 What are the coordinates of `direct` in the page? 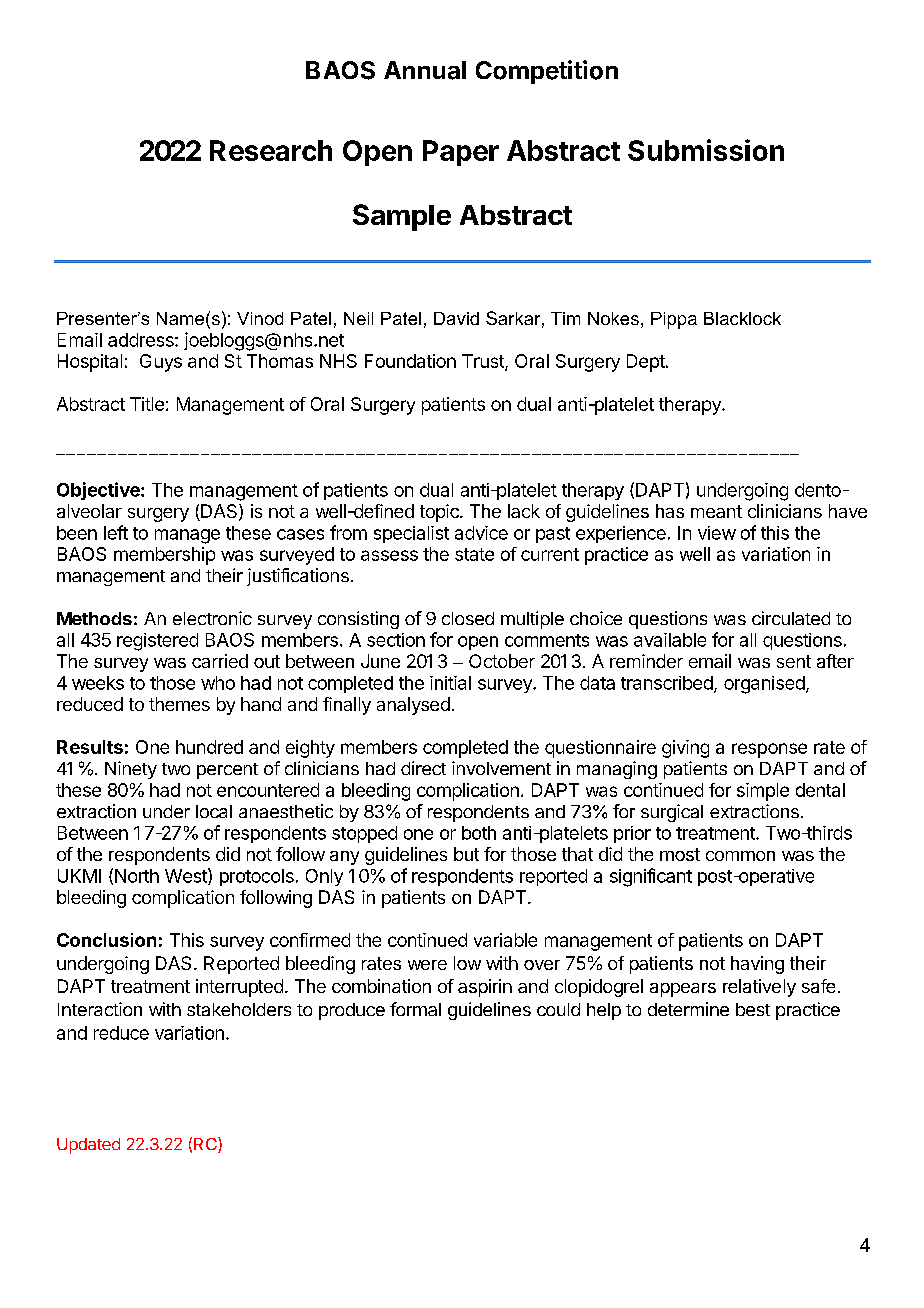 It's located at (423, 768).
